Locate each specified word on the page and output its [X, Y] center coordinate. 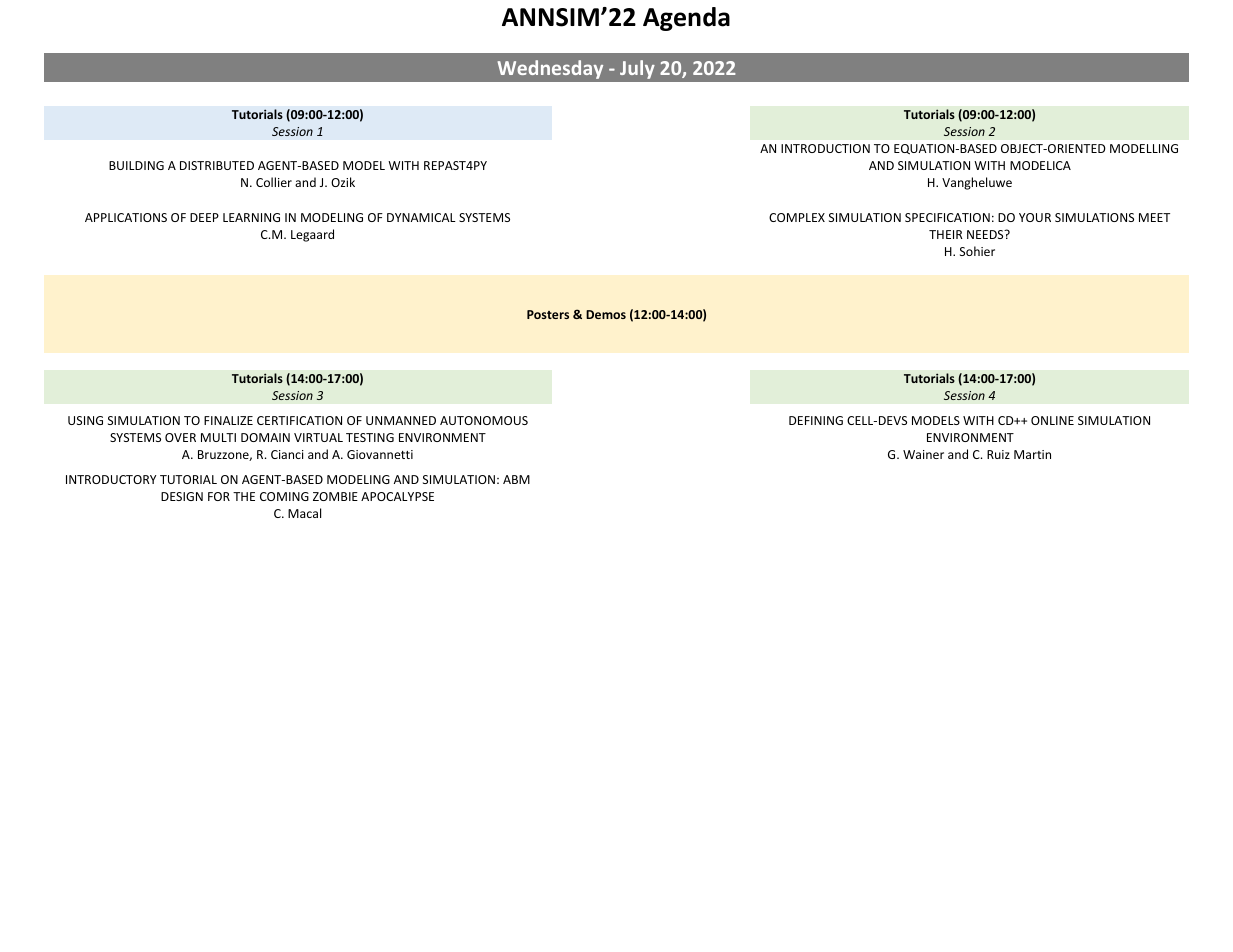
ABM [516, 479]
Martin [1032, 454]
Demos [606, 314]
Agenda [686, 19]
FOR [219, 496]
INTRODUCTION [825, 148]
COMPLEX [797, 217]
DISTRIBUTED [217, 165]
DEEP [204, 217]
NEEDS [986, 234]
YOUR [1035, 217]
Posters [548, 314]
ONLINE [1052, 420]
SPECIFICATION [947, 217]
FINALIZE [228, 420]
